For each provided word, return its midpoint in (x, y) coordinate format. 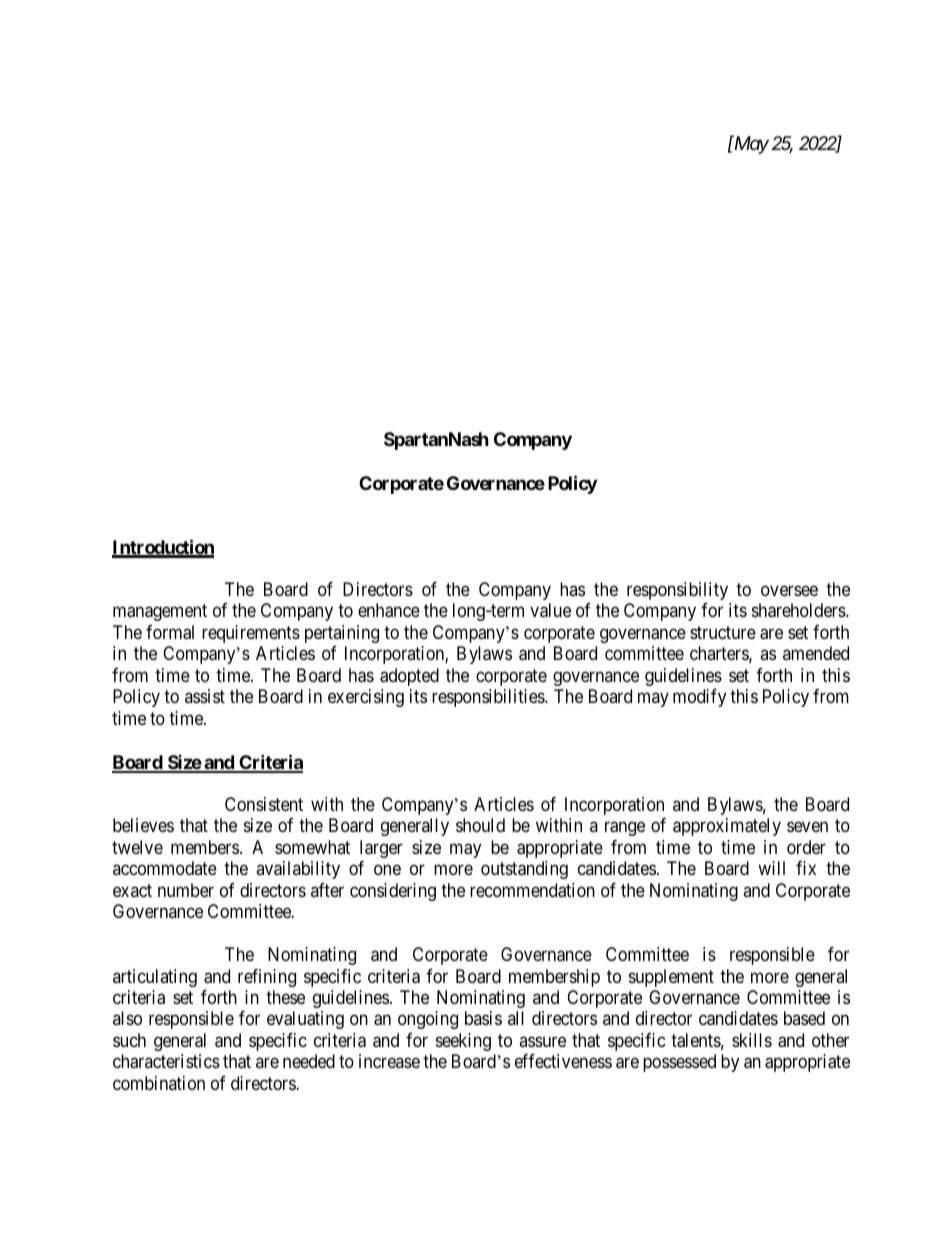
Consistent (264, 804)
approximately (727, 827)
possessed (679, 1063)
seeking (463, 1042)
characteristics (166, 1061)
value (550, 610)
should (480, 825)
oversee (789, 590)
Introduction (163, 548)
